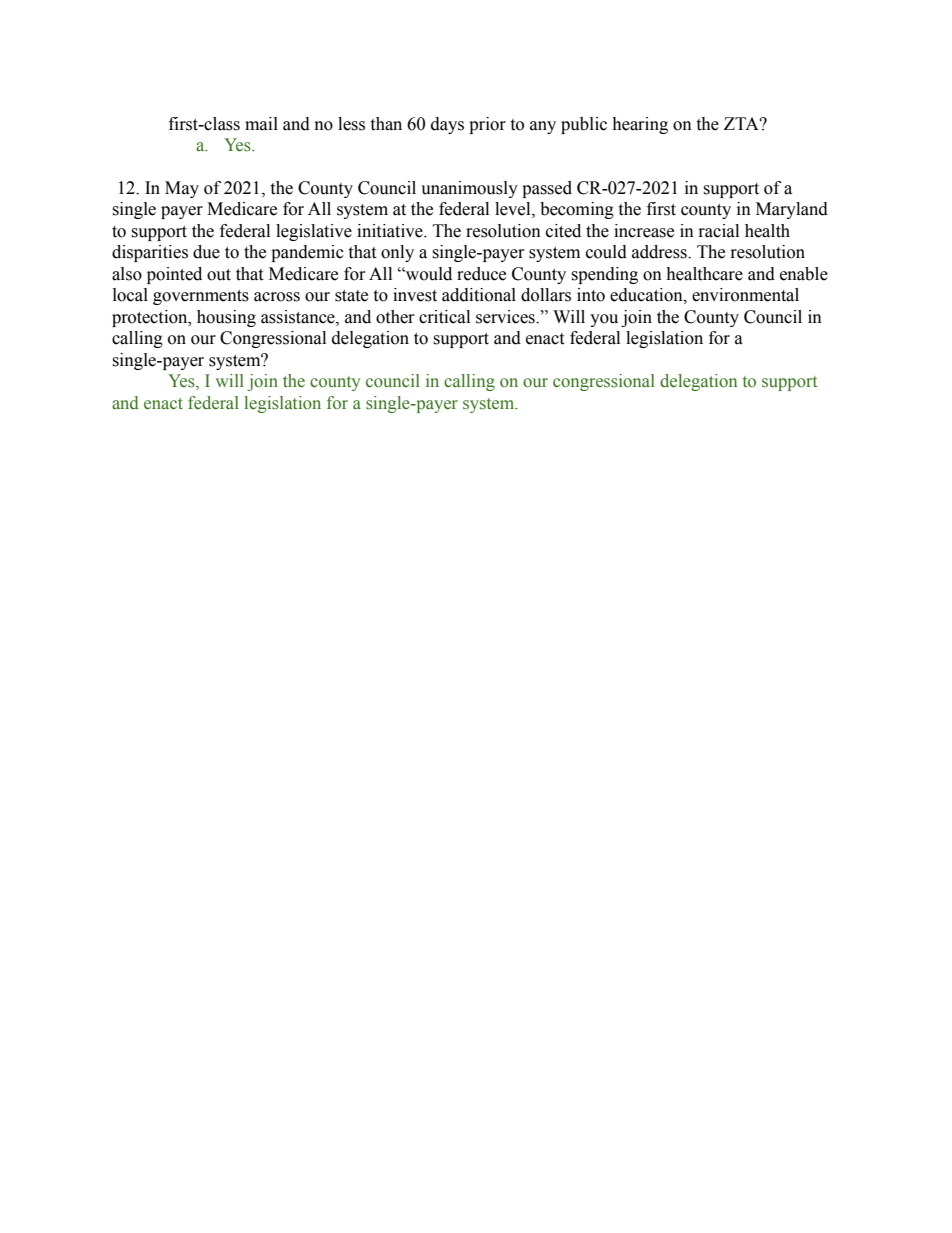  What do you see at coordinates (261, 124) in the screenshot?
I see `mail` at bounding box center [261, 124].
